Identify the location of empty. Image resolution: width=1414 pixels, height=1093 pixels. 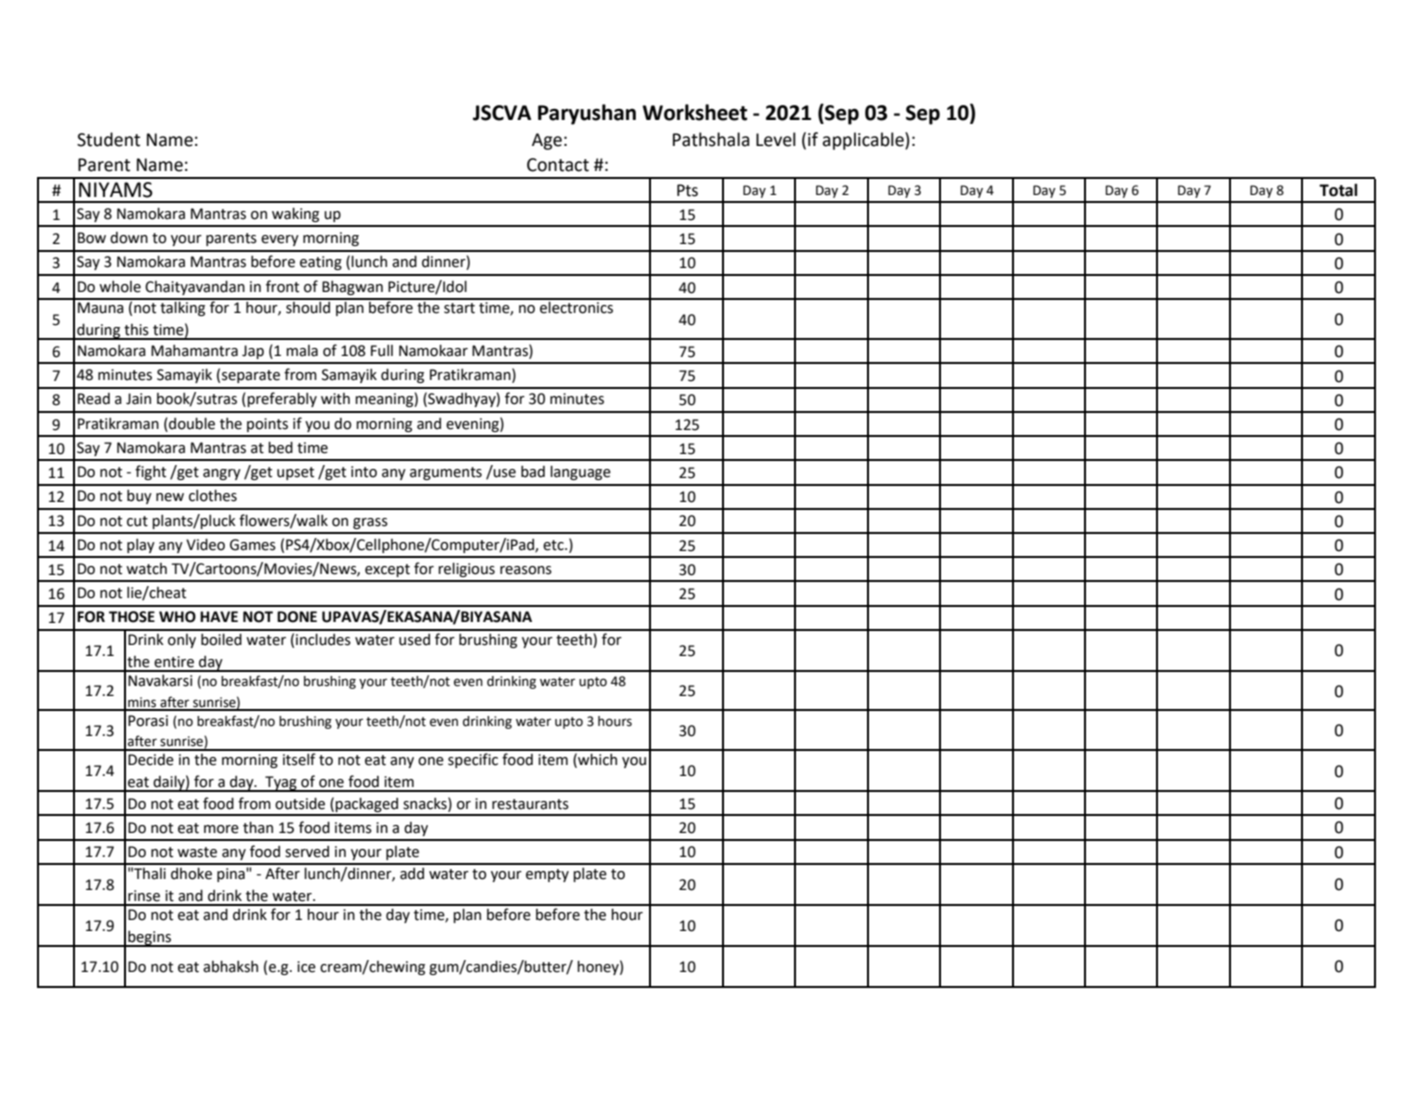
(547, 875).
